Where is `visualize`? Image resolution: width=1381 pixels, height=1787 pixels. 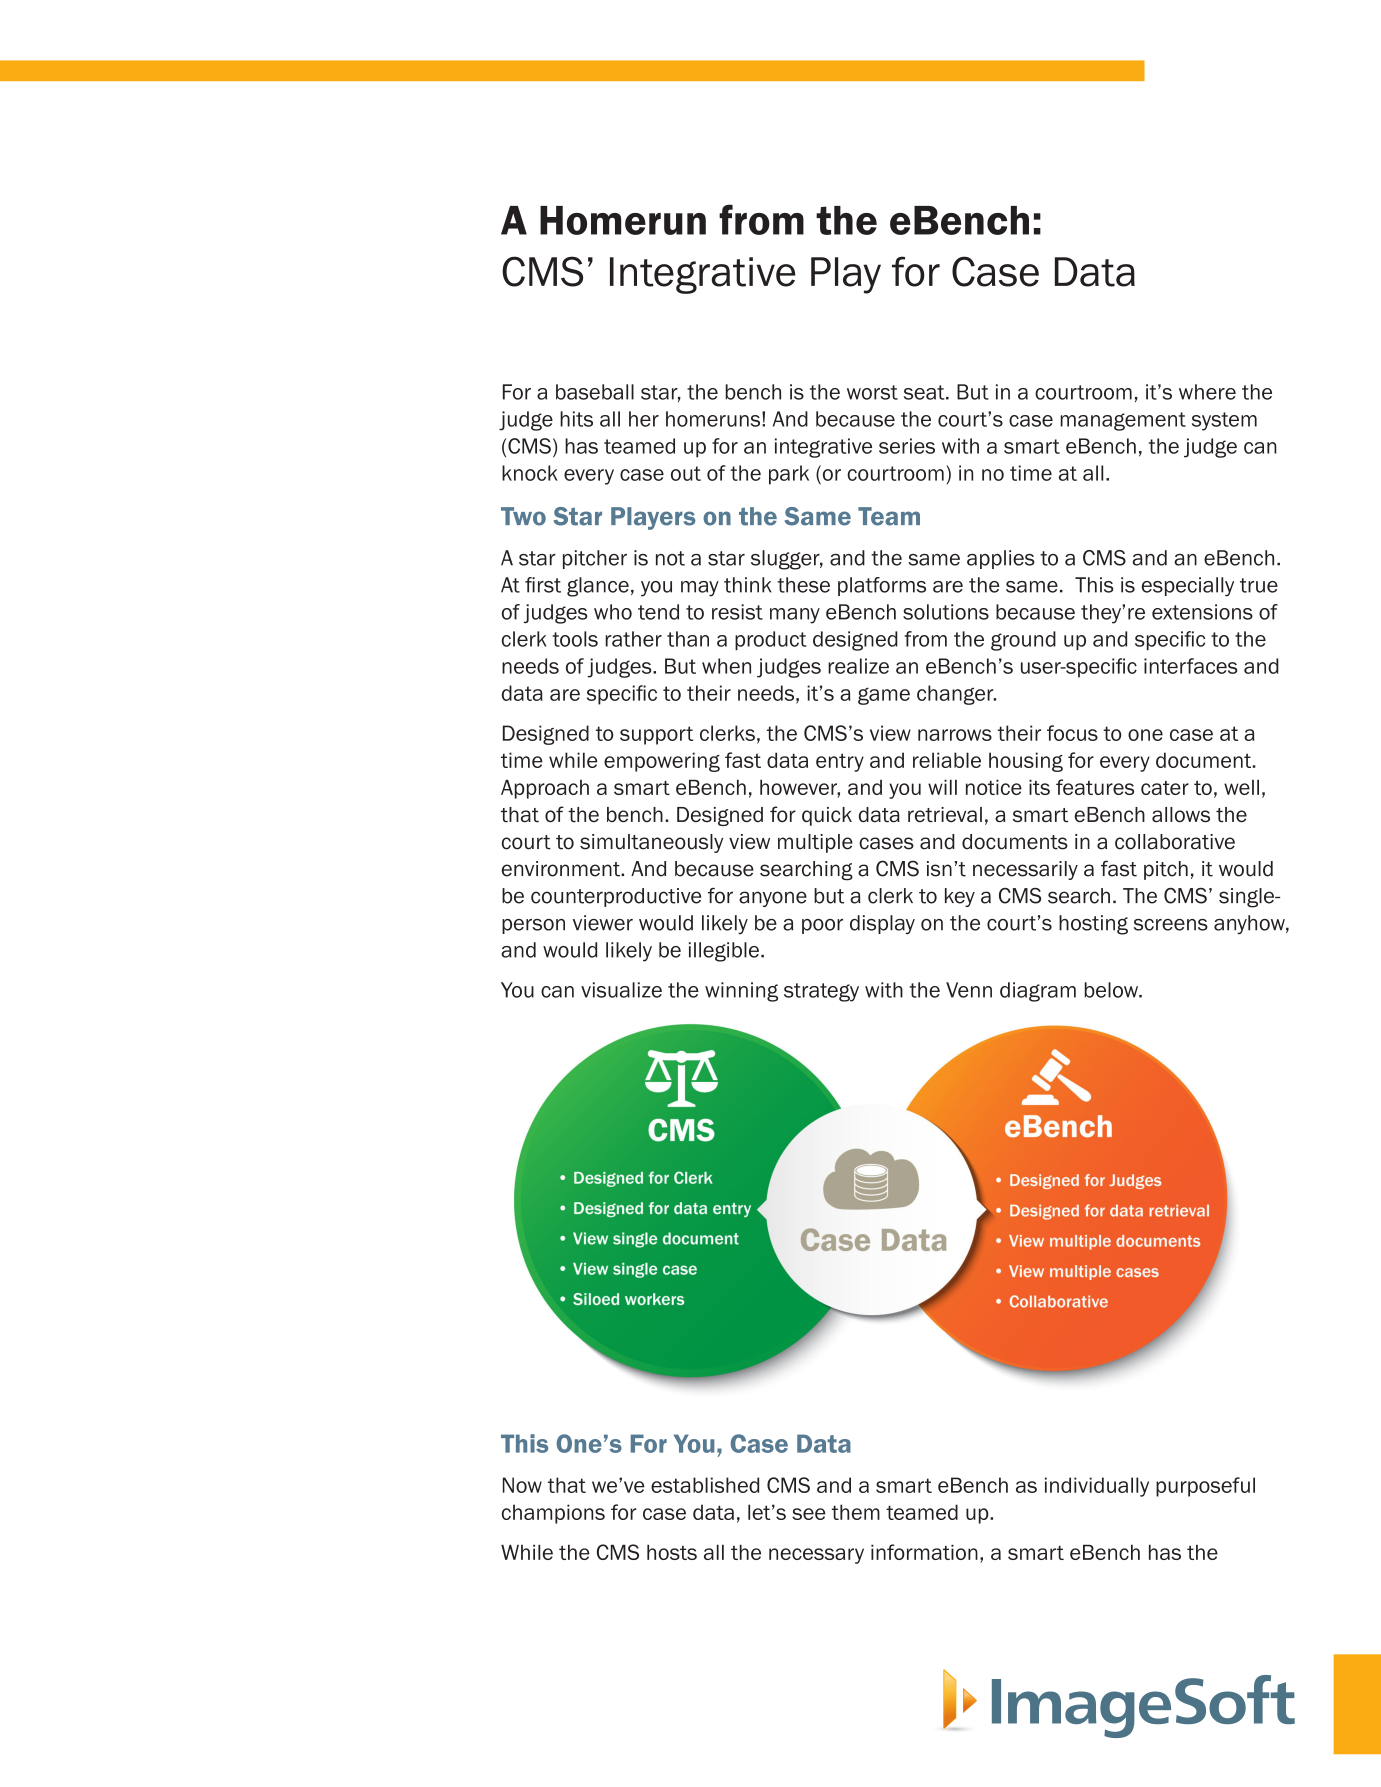 visualize is located at coordinates (621, 990).
